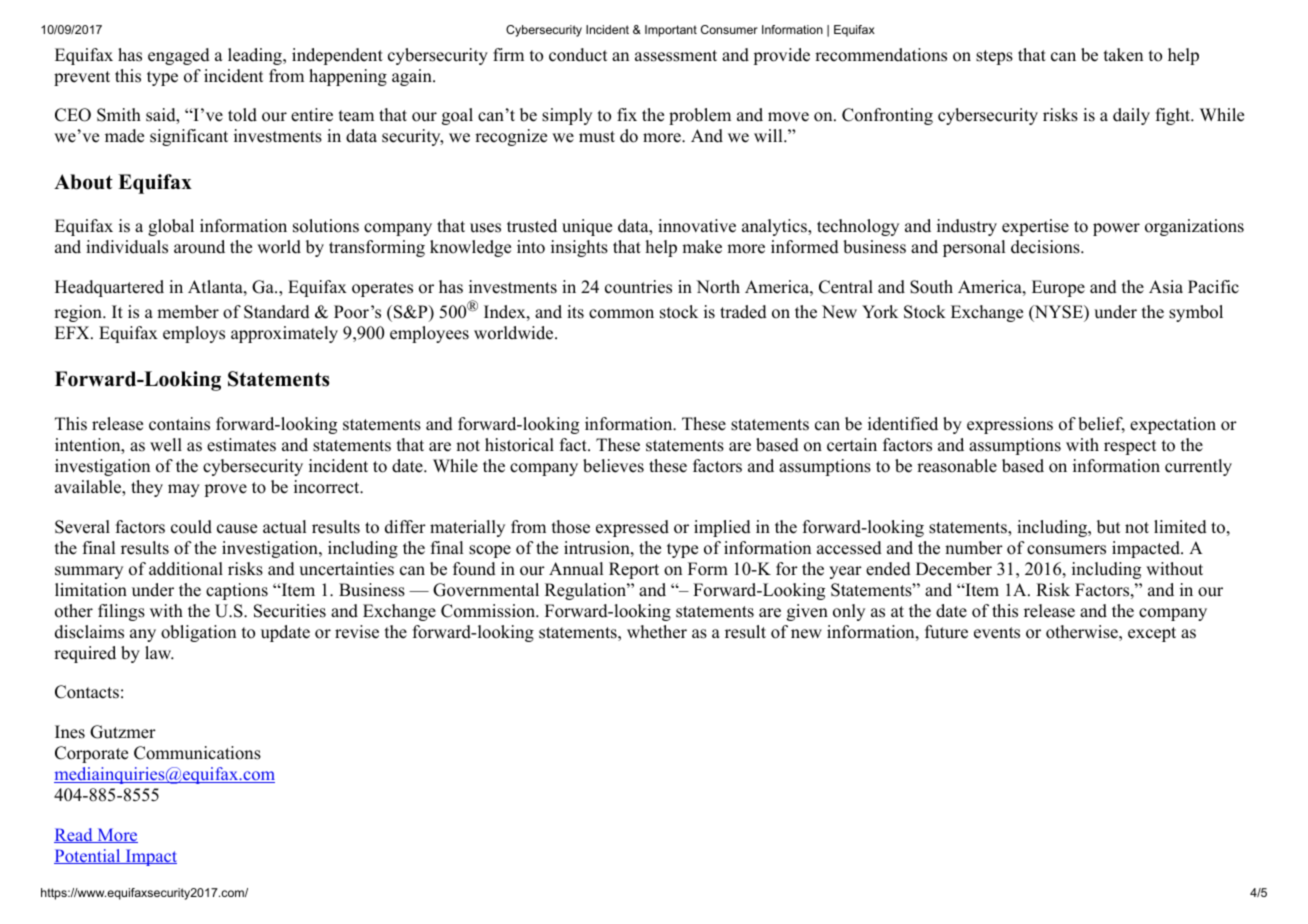 This screenshot has height=924, width=1308. I want to click on Europe, so click(1058, 288).
